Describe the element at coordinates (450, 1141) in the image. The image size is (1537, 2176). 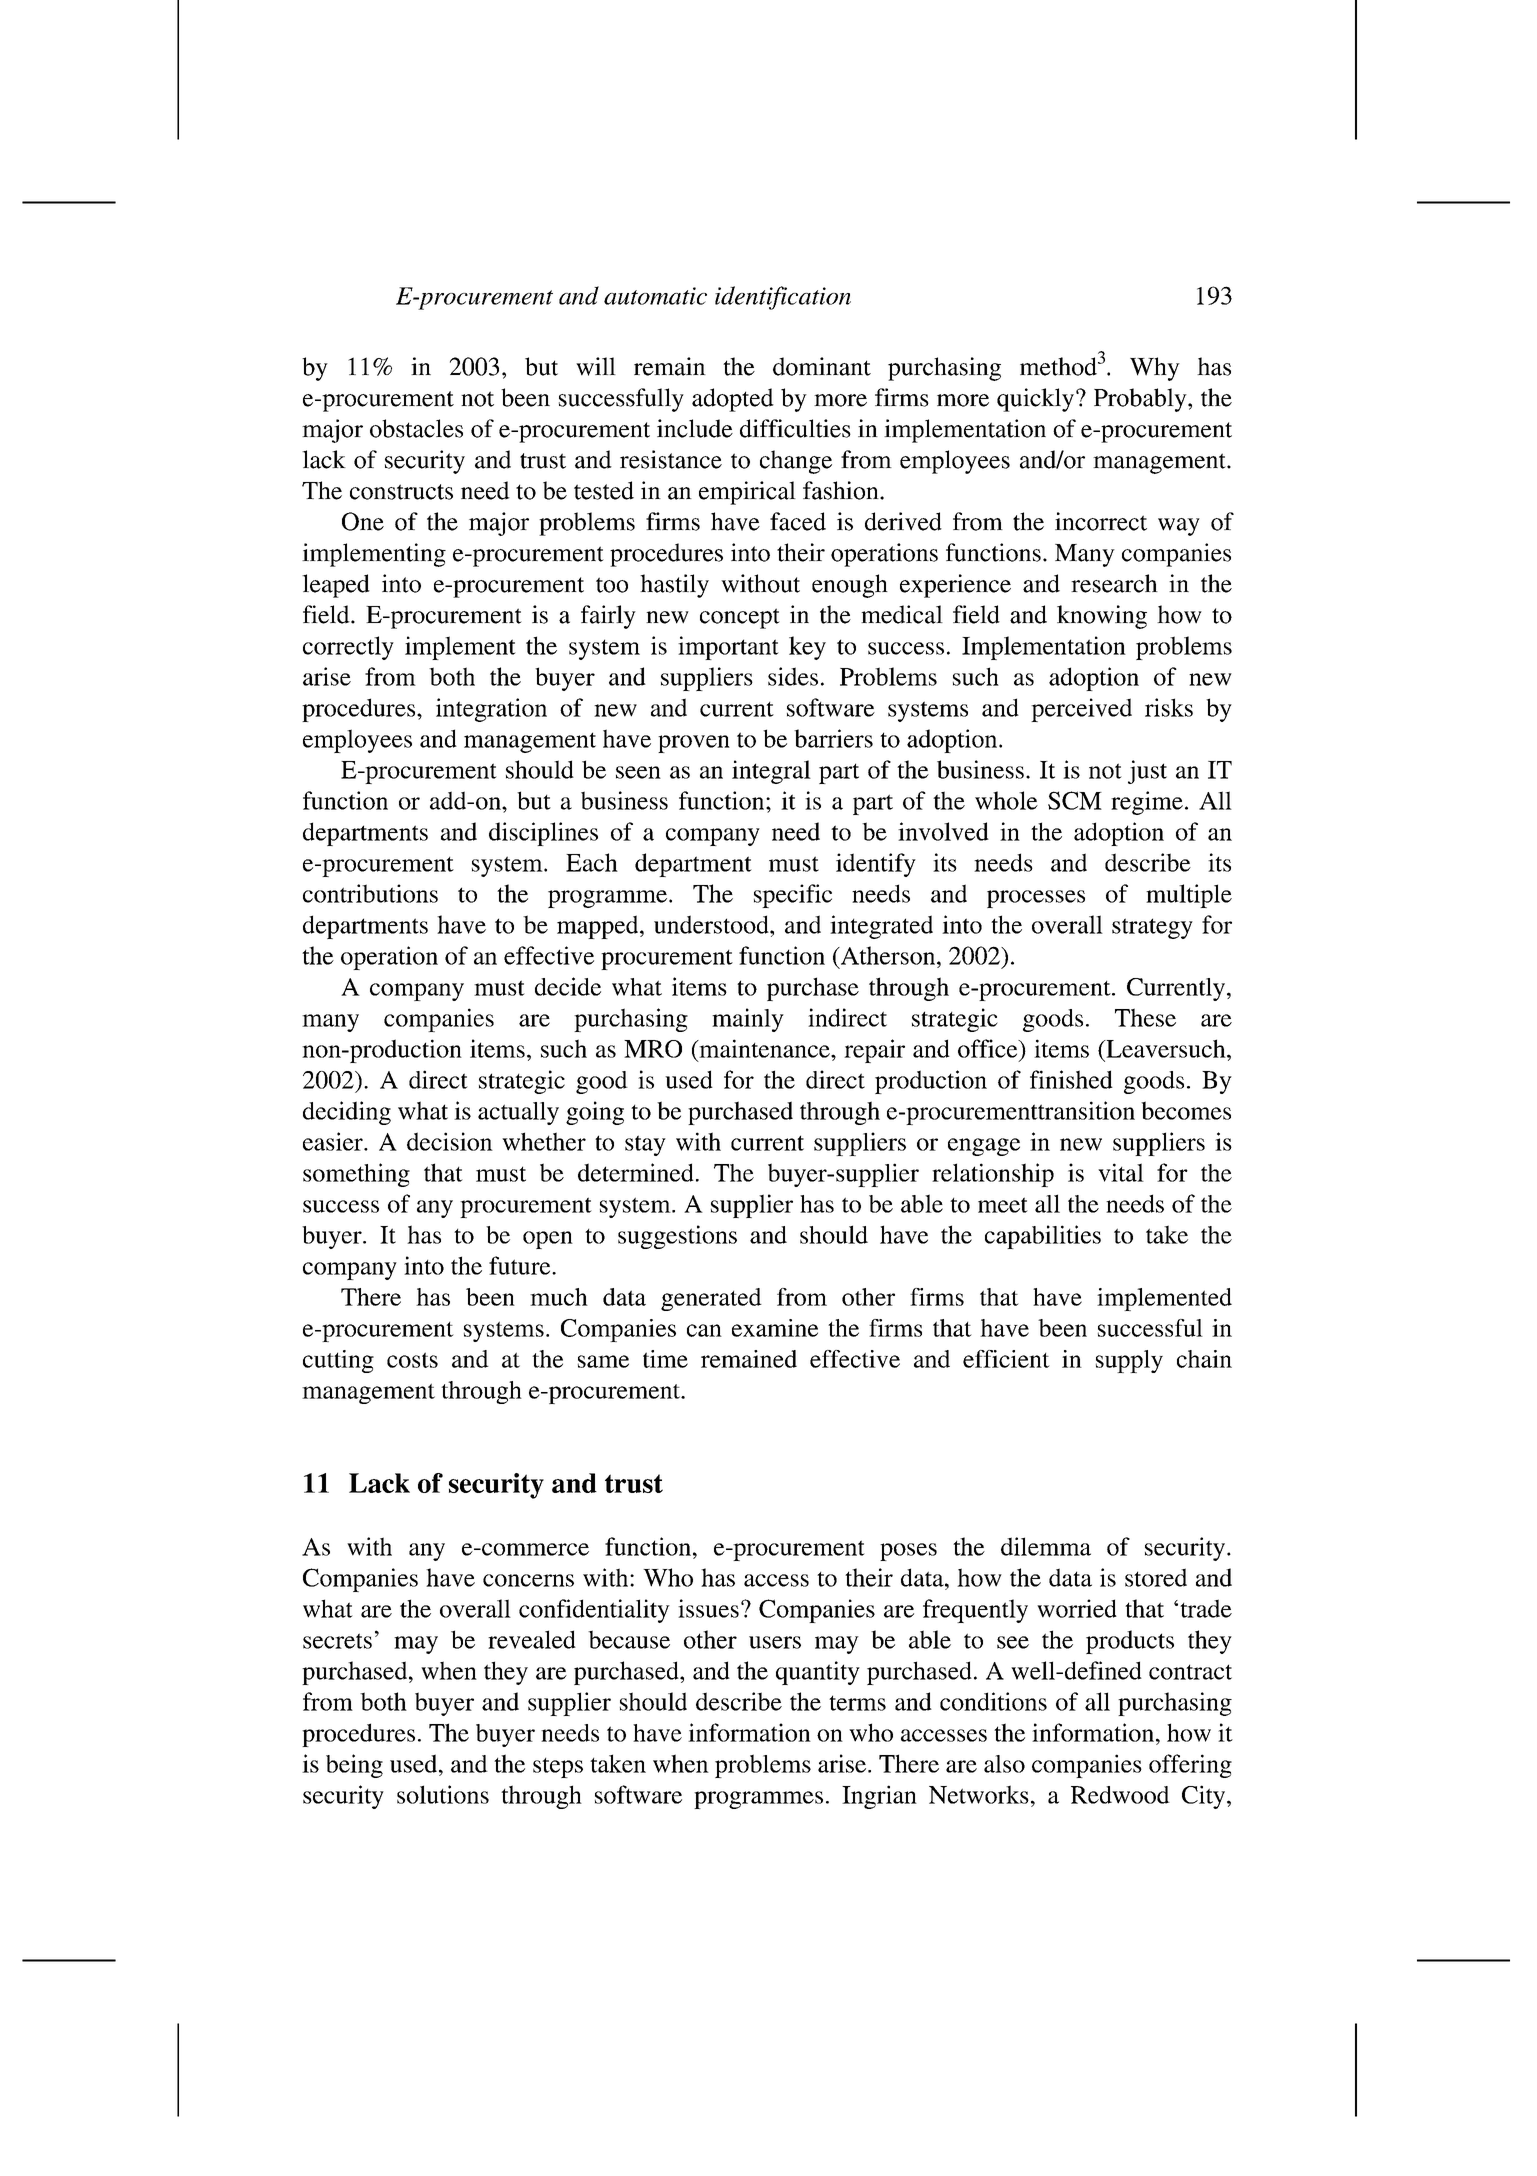
I see `decision` at that location.
